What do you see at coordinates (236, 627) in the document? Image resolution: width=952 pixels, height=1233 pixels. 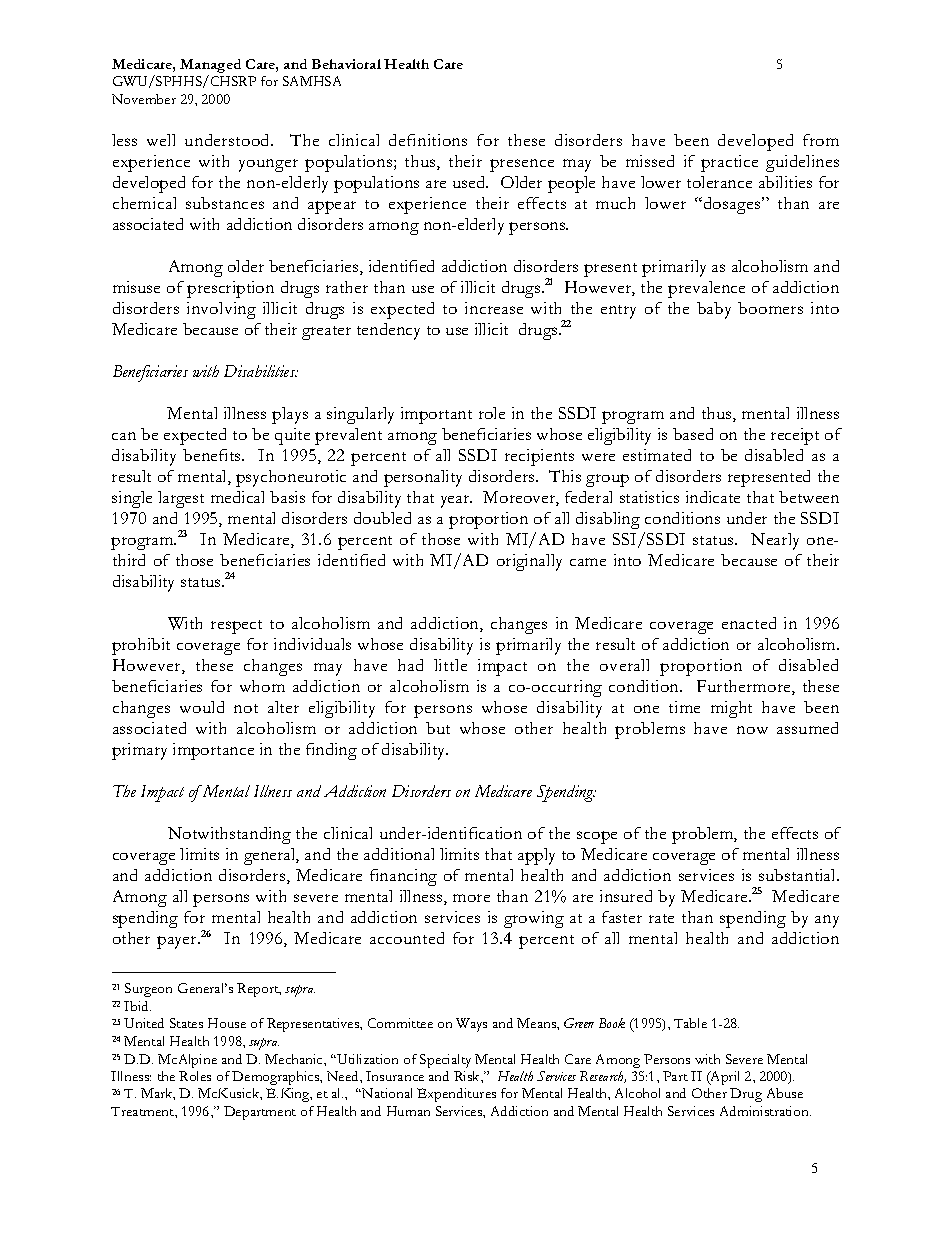 I see `respect` at bounding box center [236, 627].
